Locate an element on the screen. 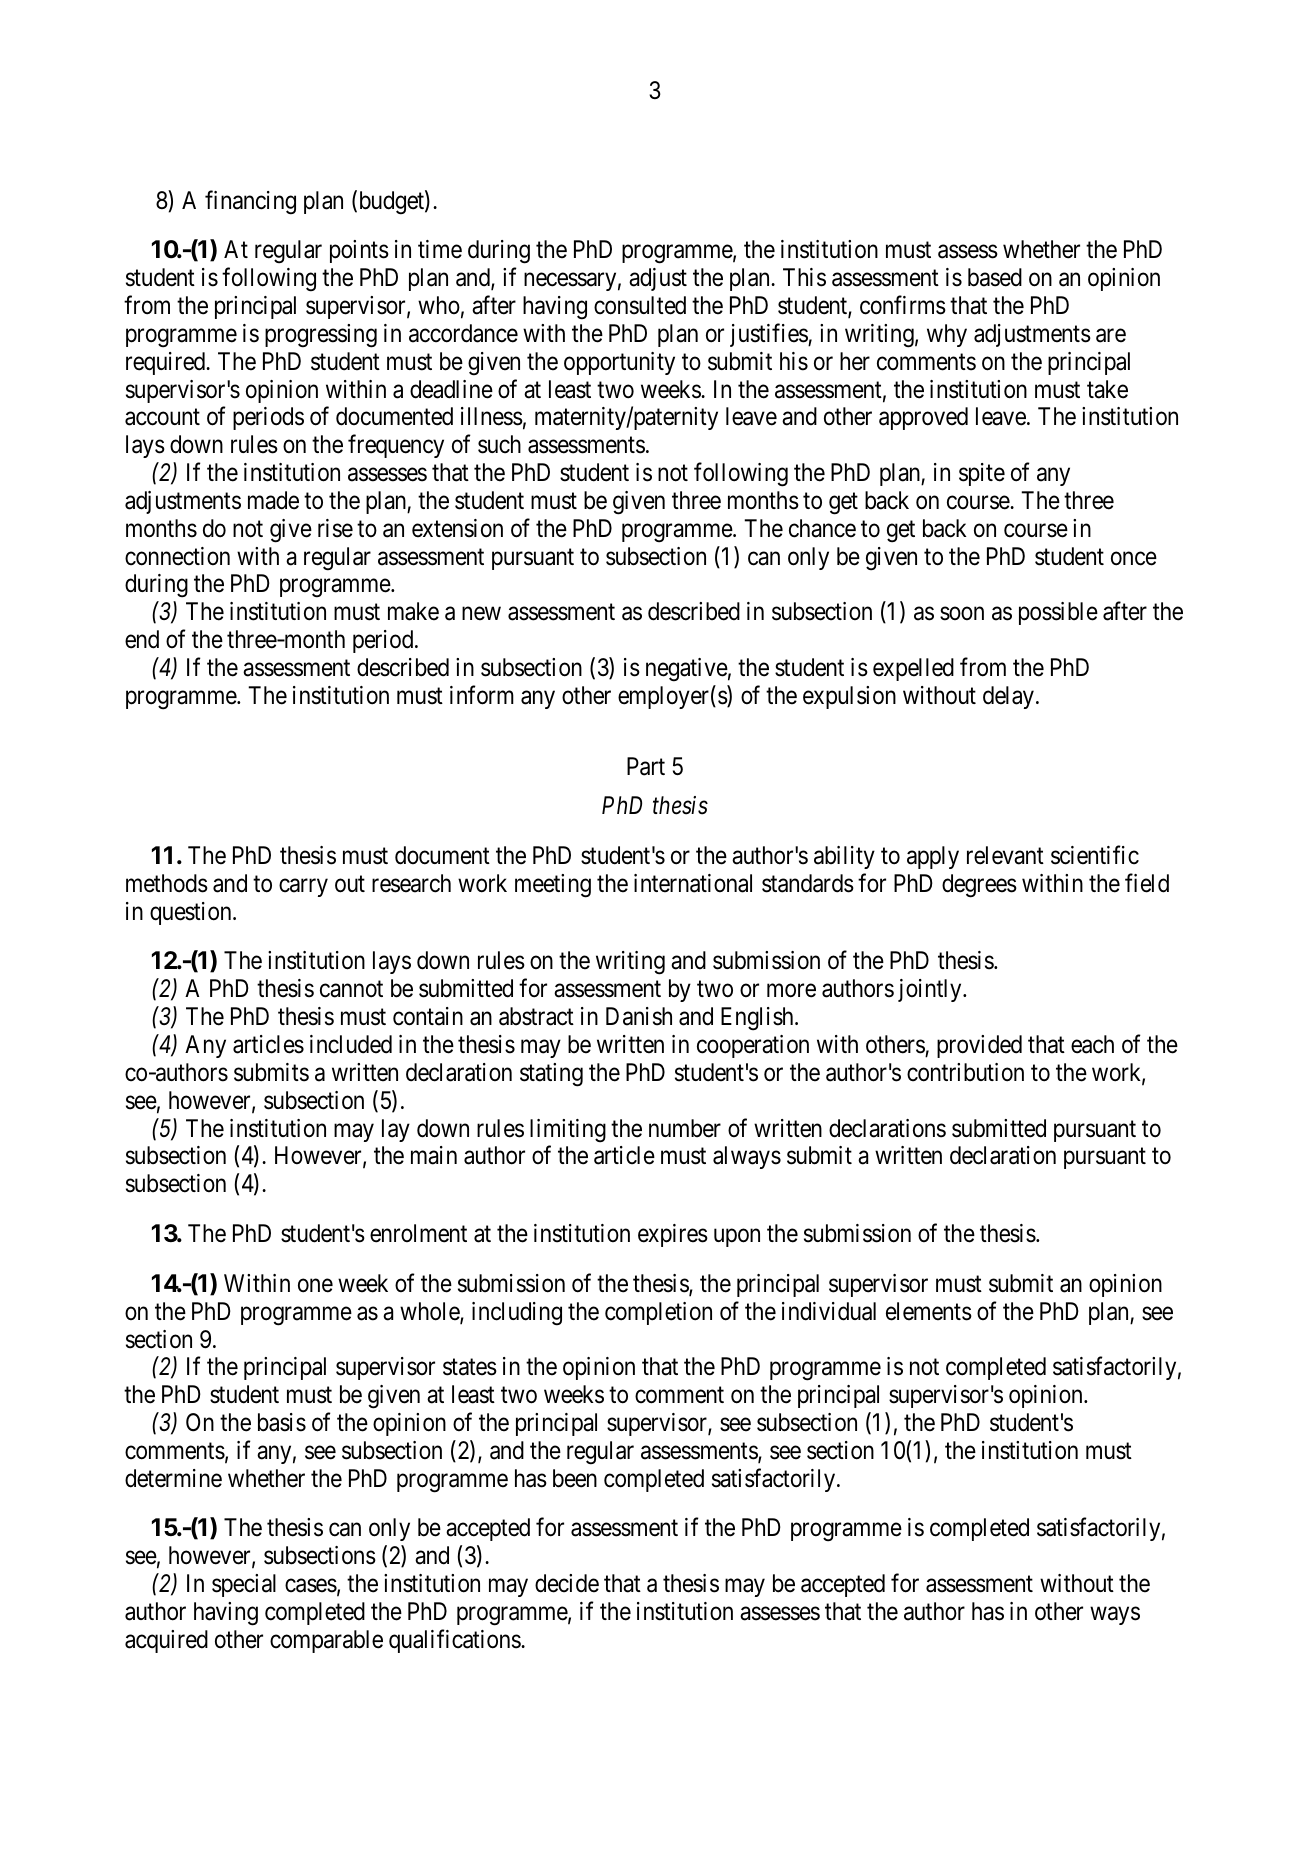 Image resolution: width=1309 pixels, height=1852 pixels. consulted is located at coordinates (640, 305).
